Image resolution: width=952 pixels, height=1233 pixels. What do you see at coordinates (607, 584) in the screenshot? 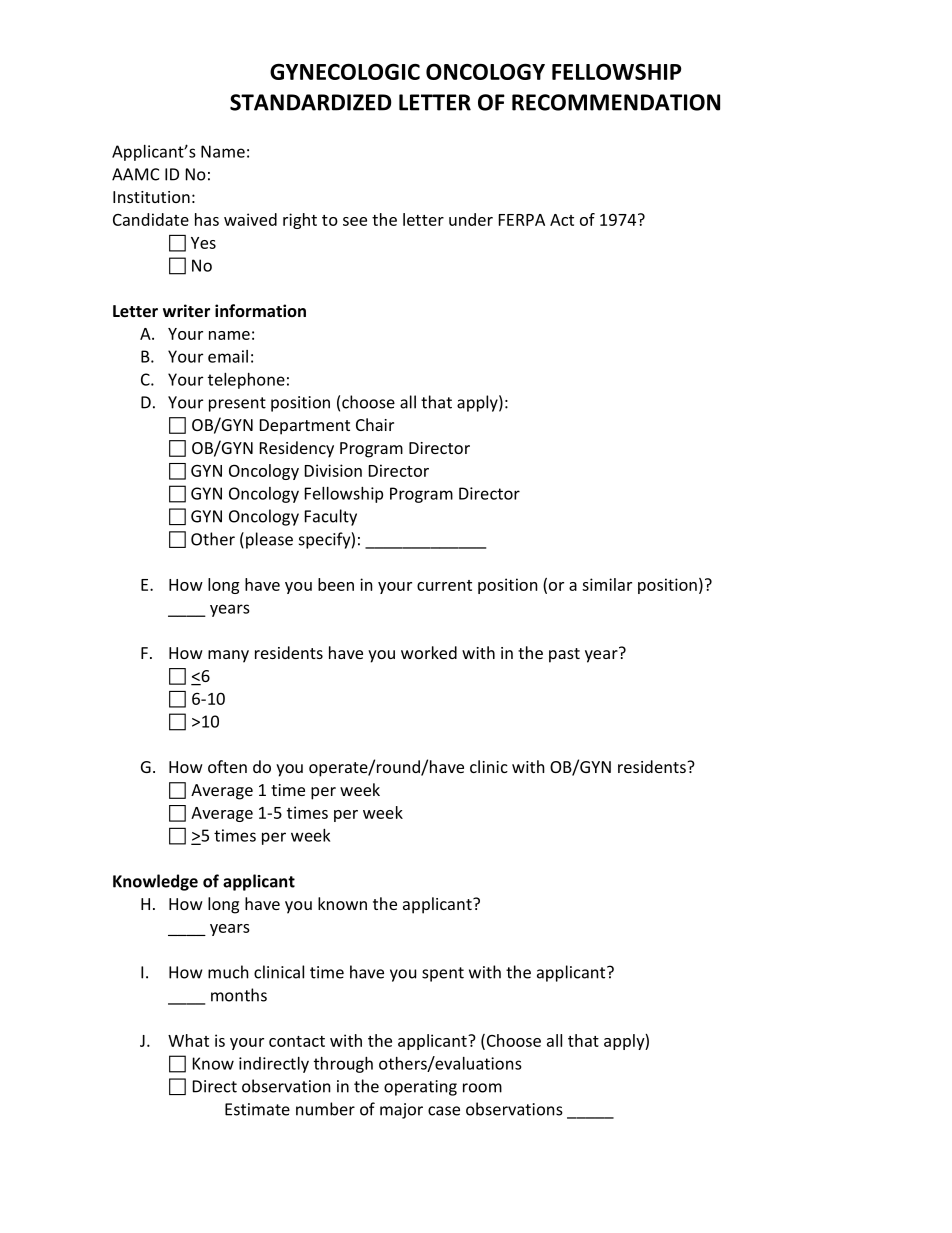
I see `similar` at bounding box center [607, 584].
